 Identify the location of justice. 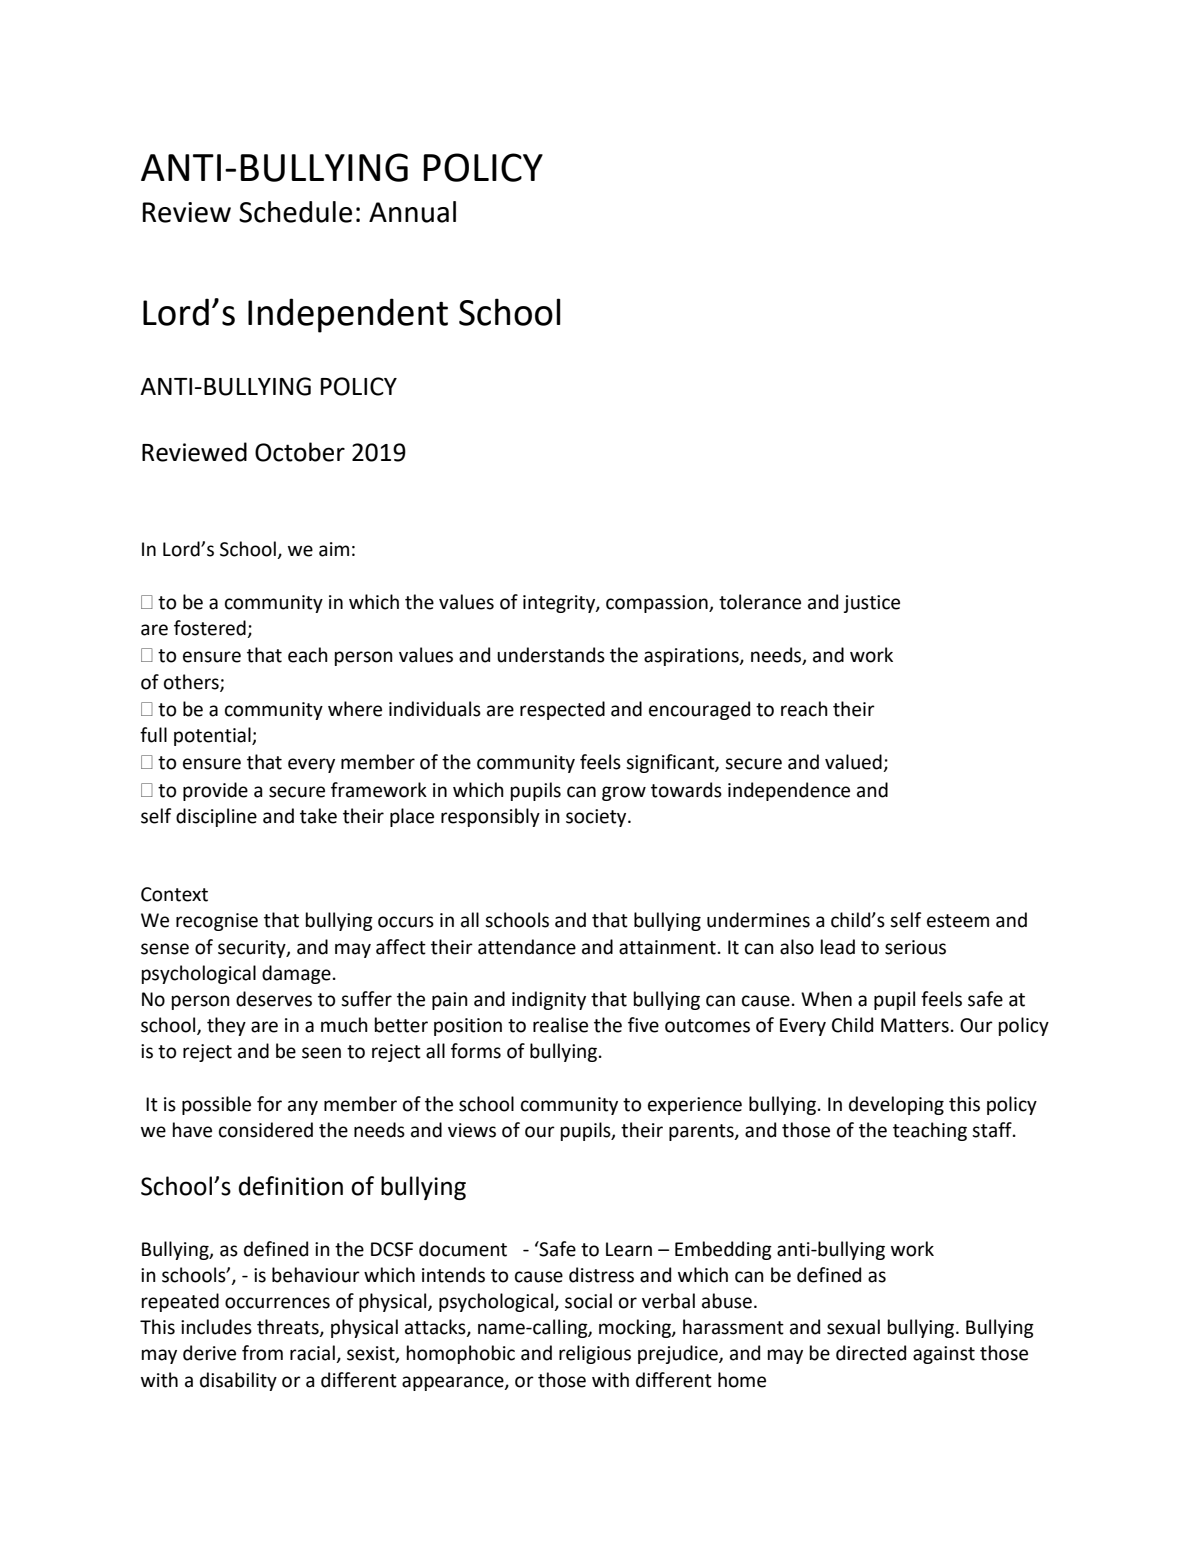
(872, 604).
